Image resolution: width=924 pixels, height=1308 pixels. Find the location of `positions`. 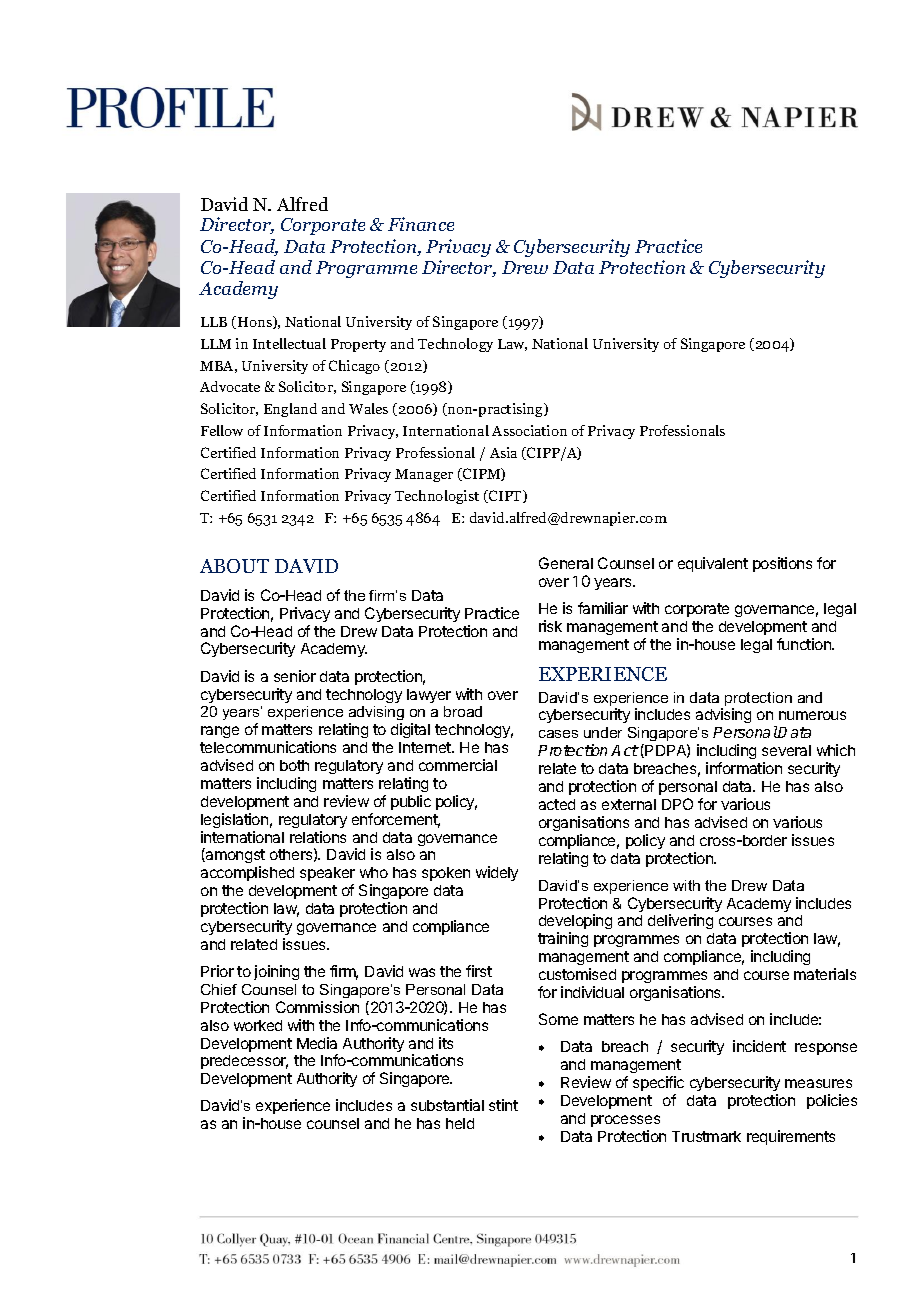

positions is located at coordinates (782, 564).
